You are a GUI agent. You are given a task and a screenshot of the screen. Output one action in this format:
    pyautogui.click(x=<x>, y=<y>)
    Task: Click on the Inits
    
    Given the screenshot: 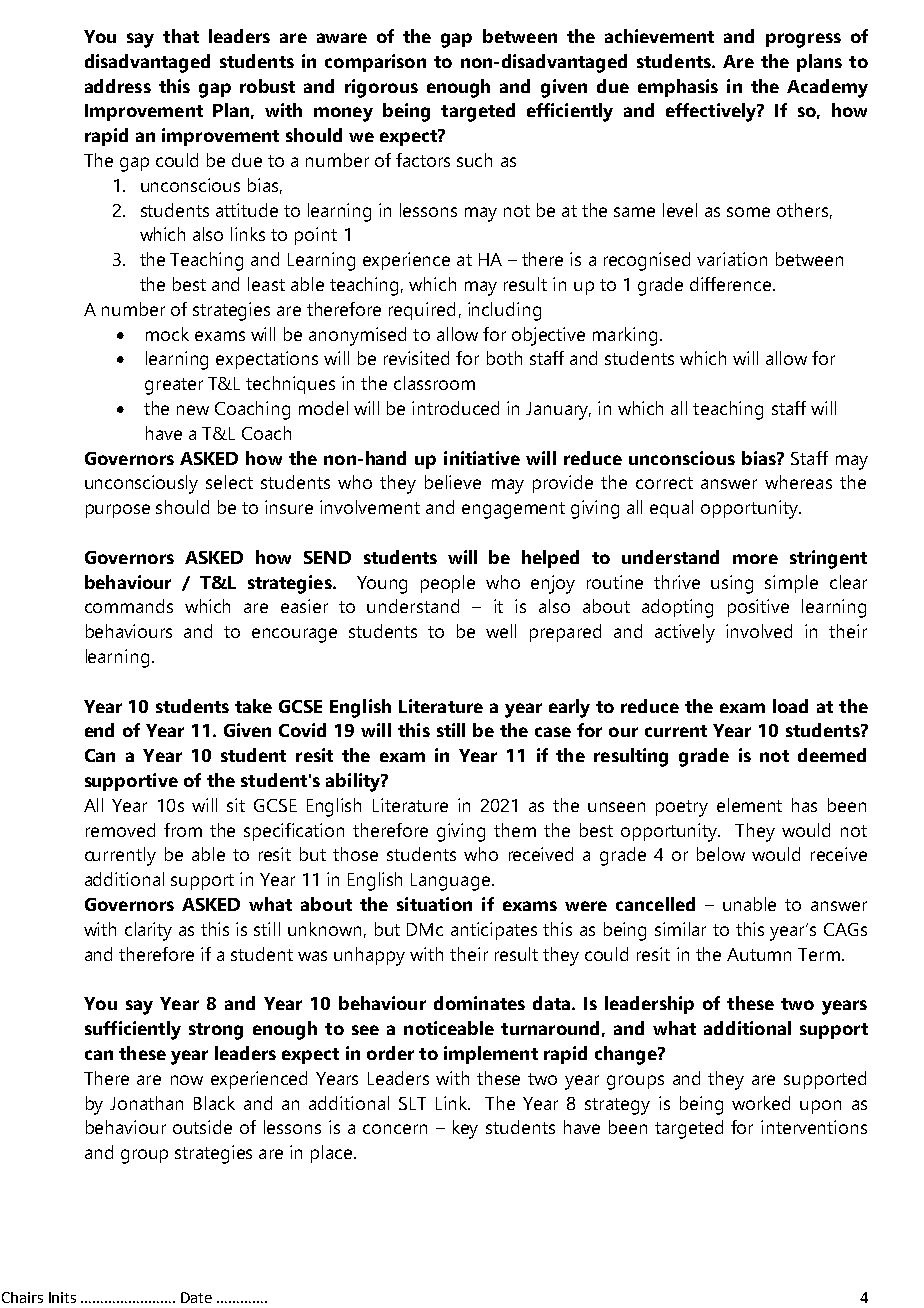 What is the action you would take?
    pyautogui.click(x=62, y=1297)
